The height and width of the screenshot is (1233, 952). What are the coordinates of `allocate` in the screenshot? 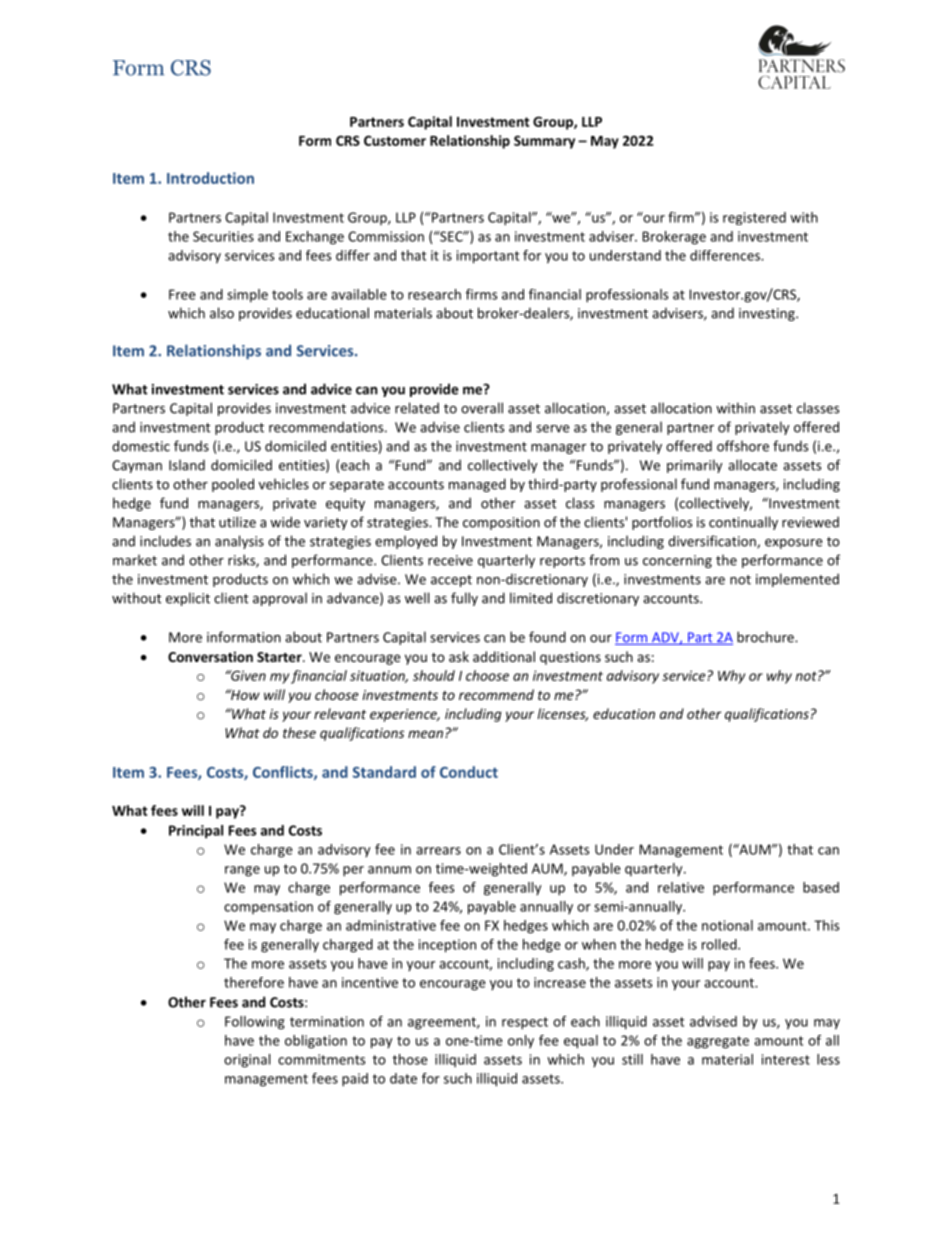 It's located at (752, 465).
